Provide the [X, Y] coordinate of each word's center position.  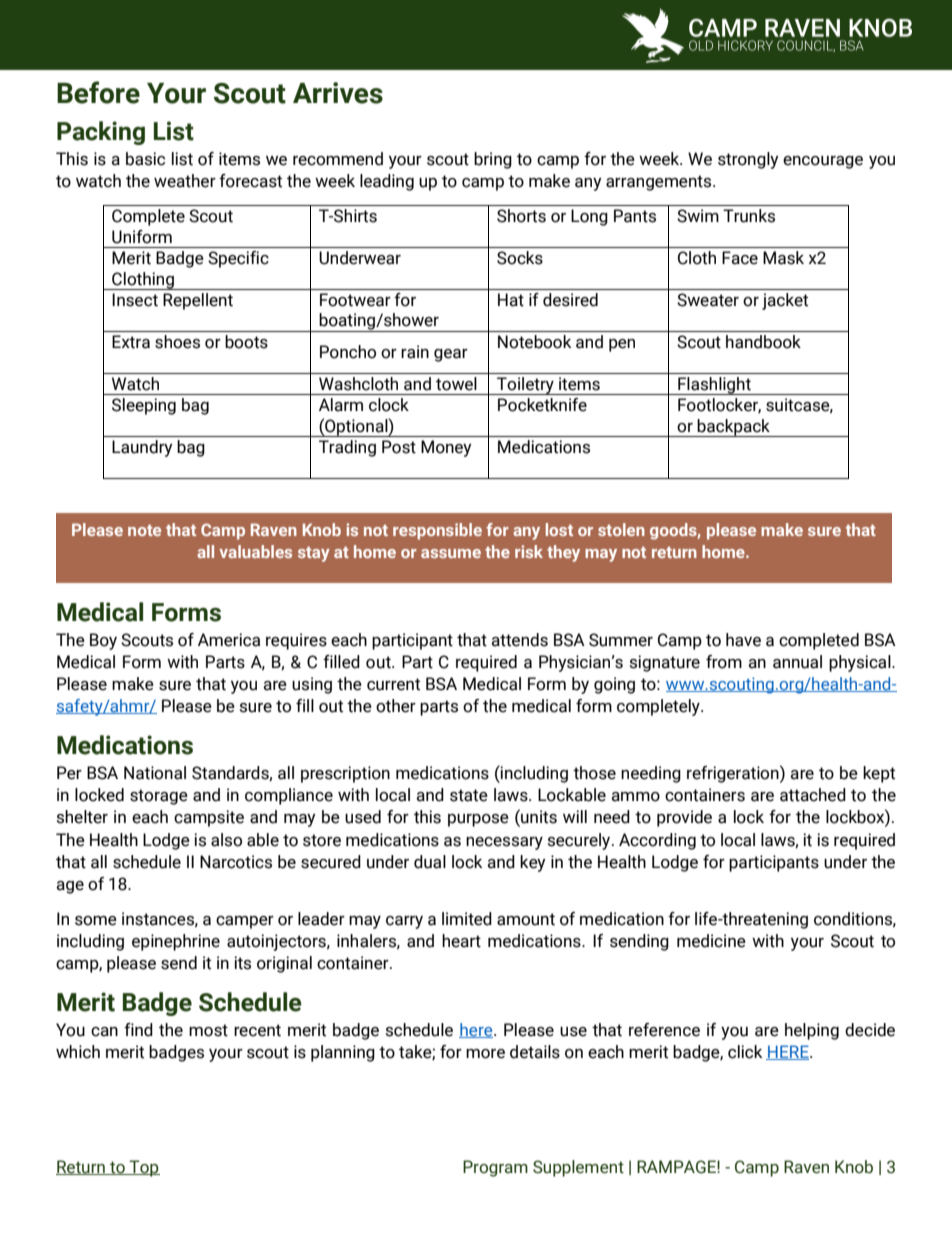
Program [495, 1168]
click [745, 1052]
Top [144, 1168]
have [743, 640]
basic [145, 159]
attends [519, 640]
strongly [748, 160]
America [229, 640]
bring [493, 160]
